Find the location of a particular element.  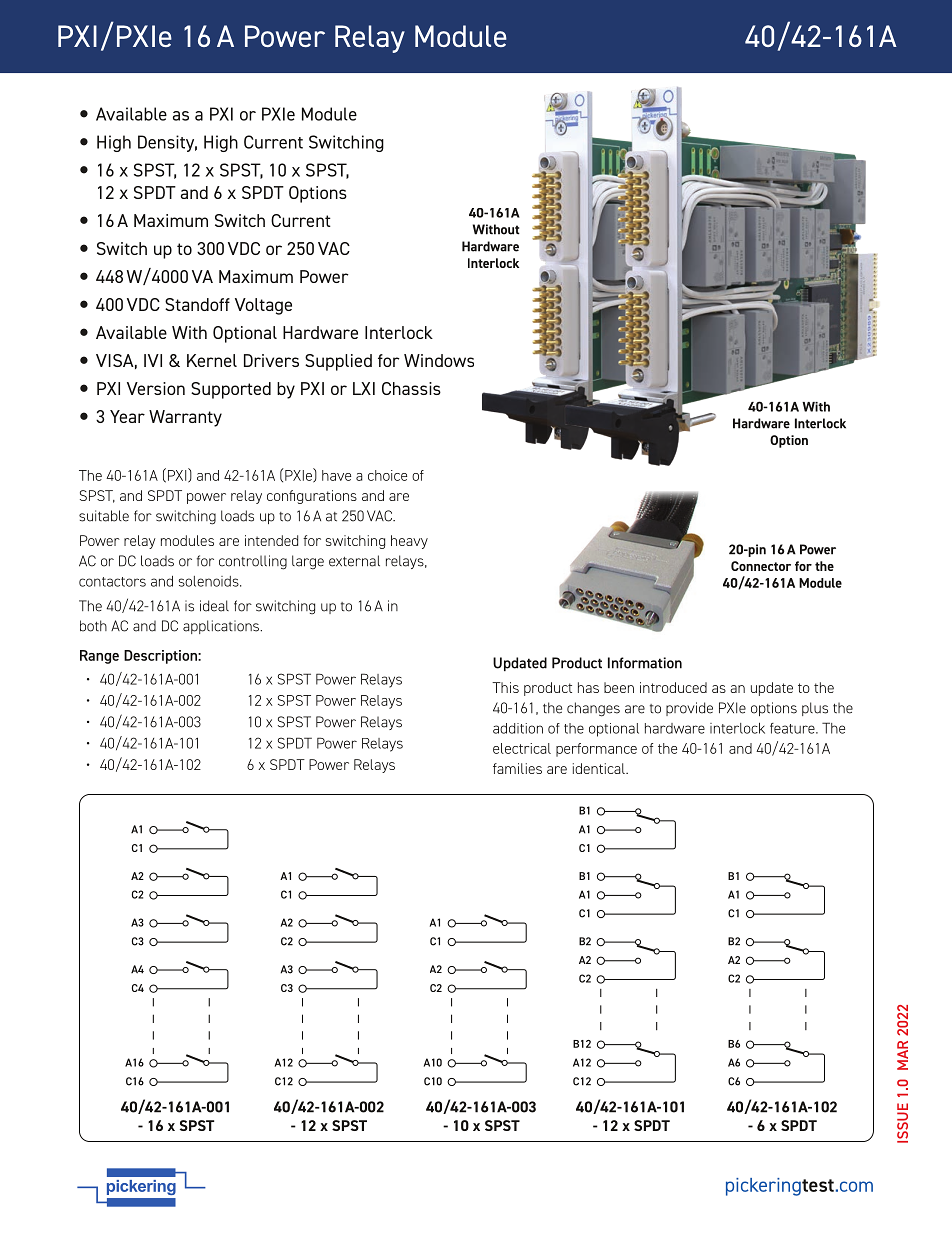

ideal is located at coordinates (214, 606).
